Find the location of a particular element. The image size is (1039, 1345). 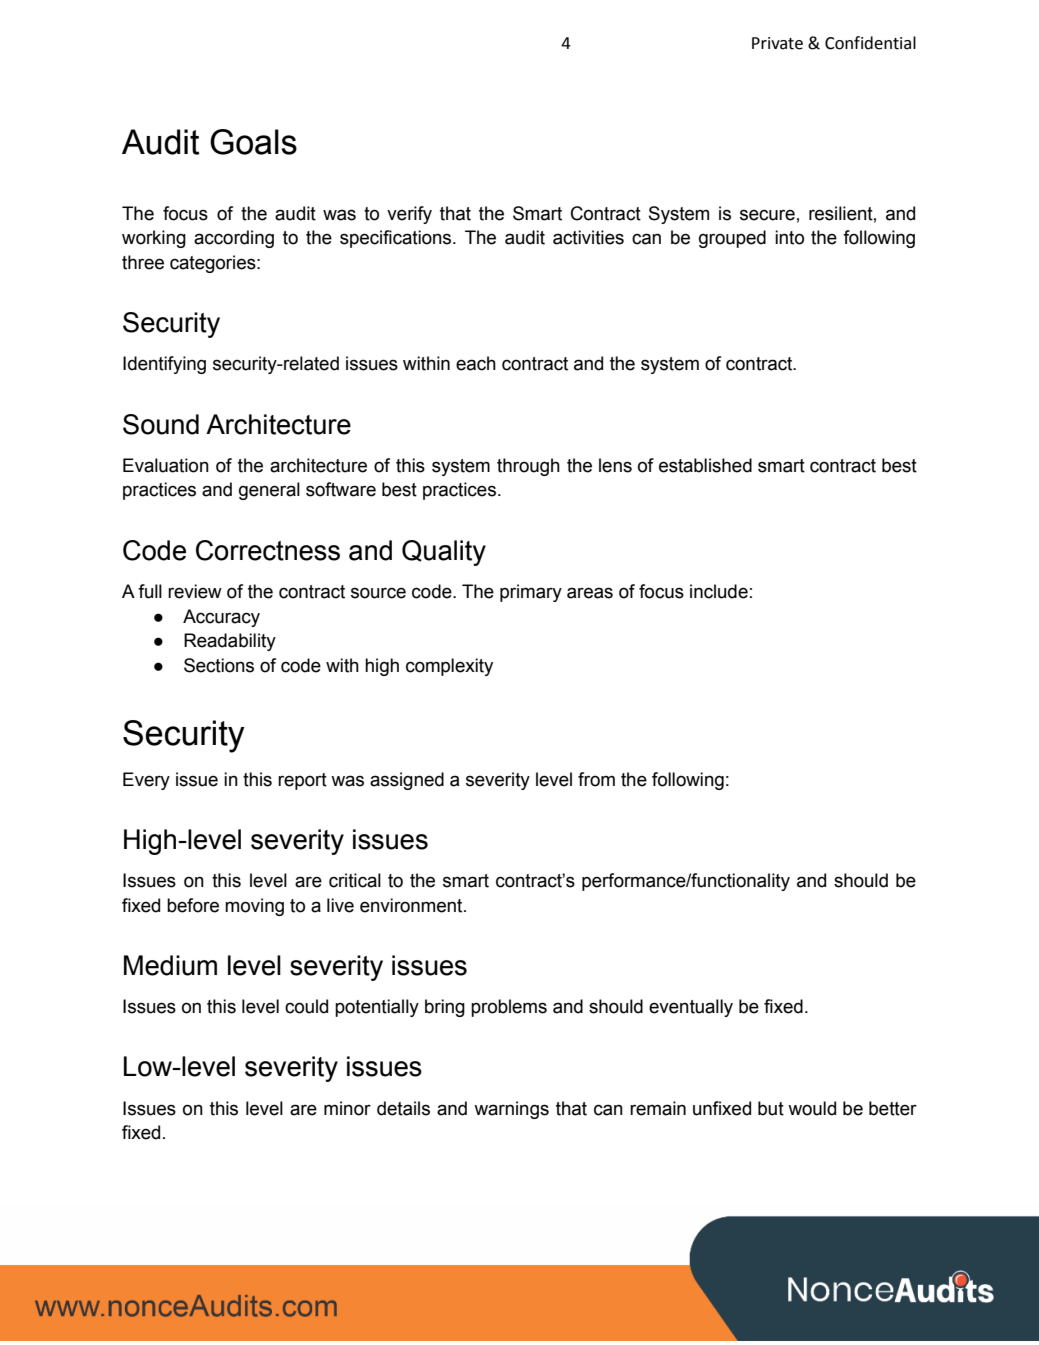

Goals is located at coordinates (253, 142).
